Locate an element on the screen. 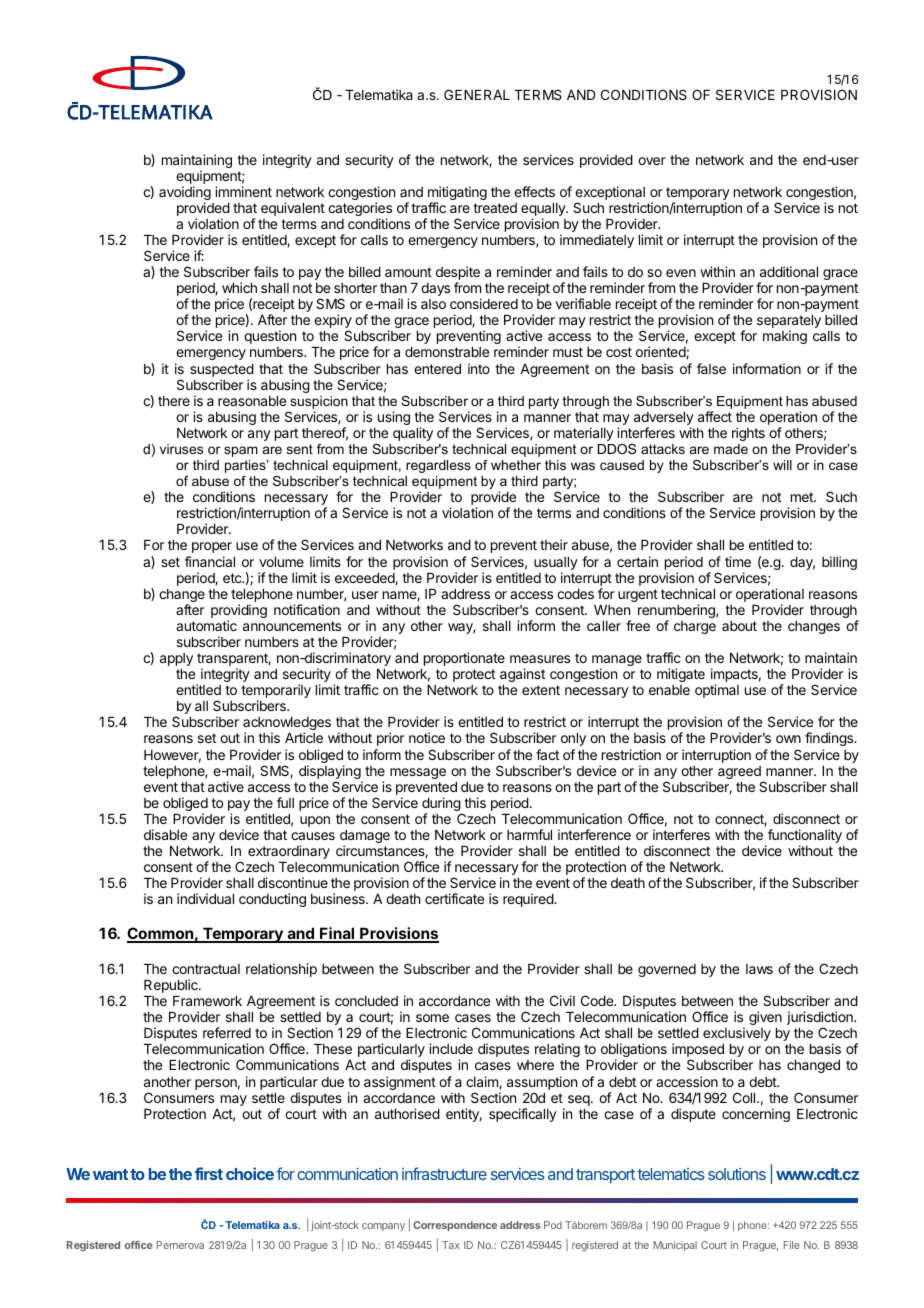  GENERAL is located at coordinates (477, 94).
